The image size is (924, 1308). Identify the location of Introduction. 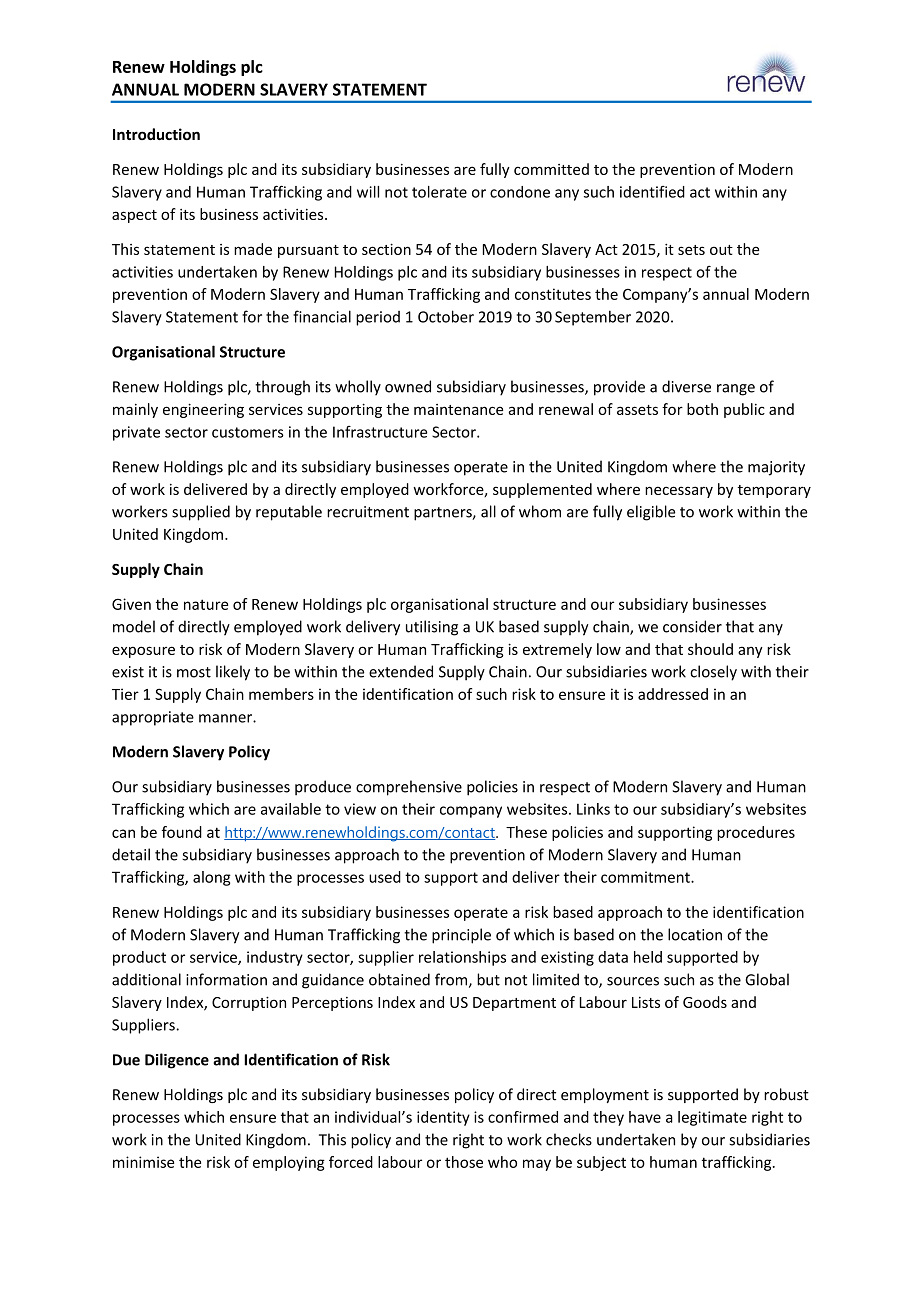
(156, 134).
